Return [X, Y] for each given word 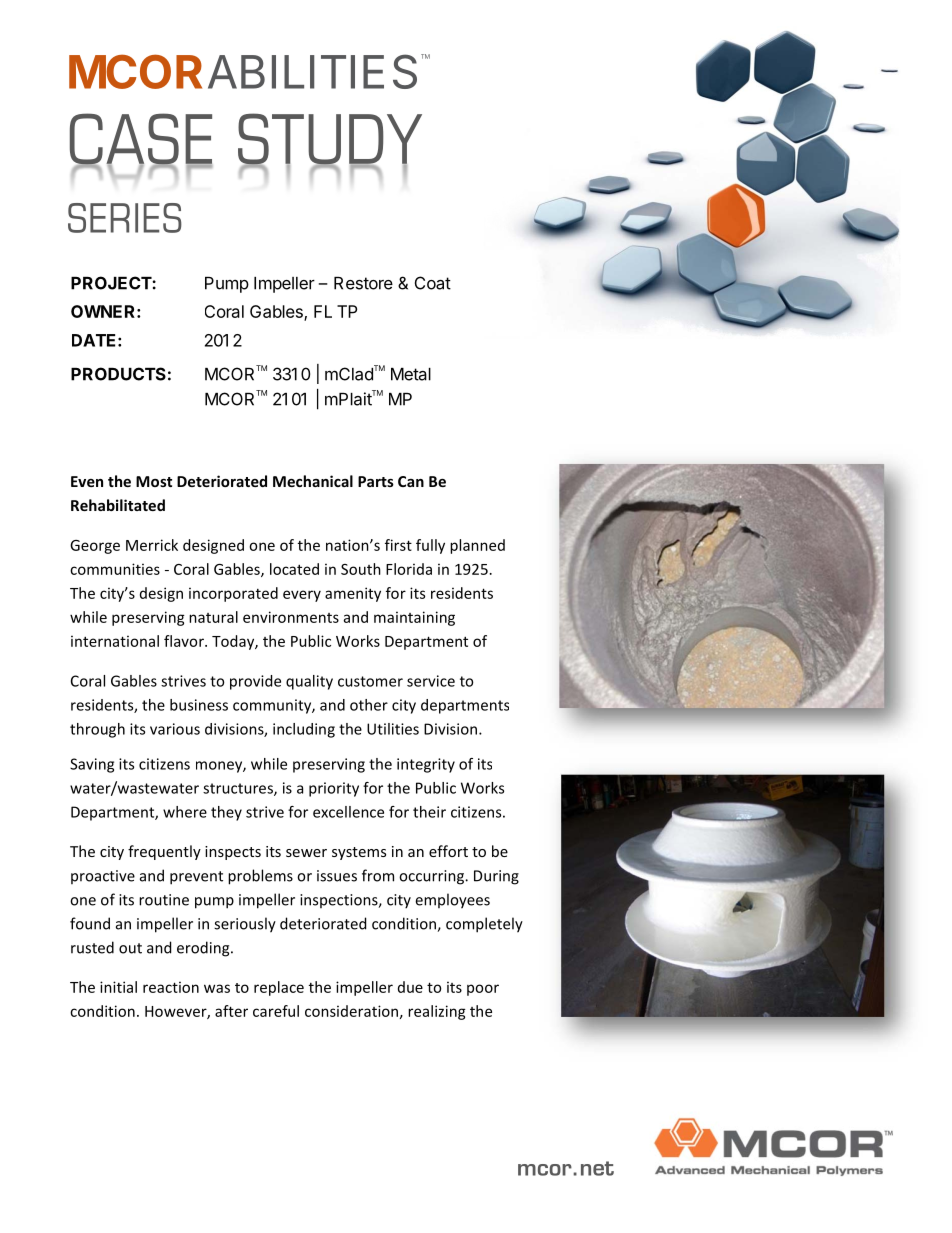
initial [118, 987]
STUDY [330, 140]
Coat [433, 283]
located [294, 569]
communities [115, 569]
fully [430, 546]
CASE [141, 140]
